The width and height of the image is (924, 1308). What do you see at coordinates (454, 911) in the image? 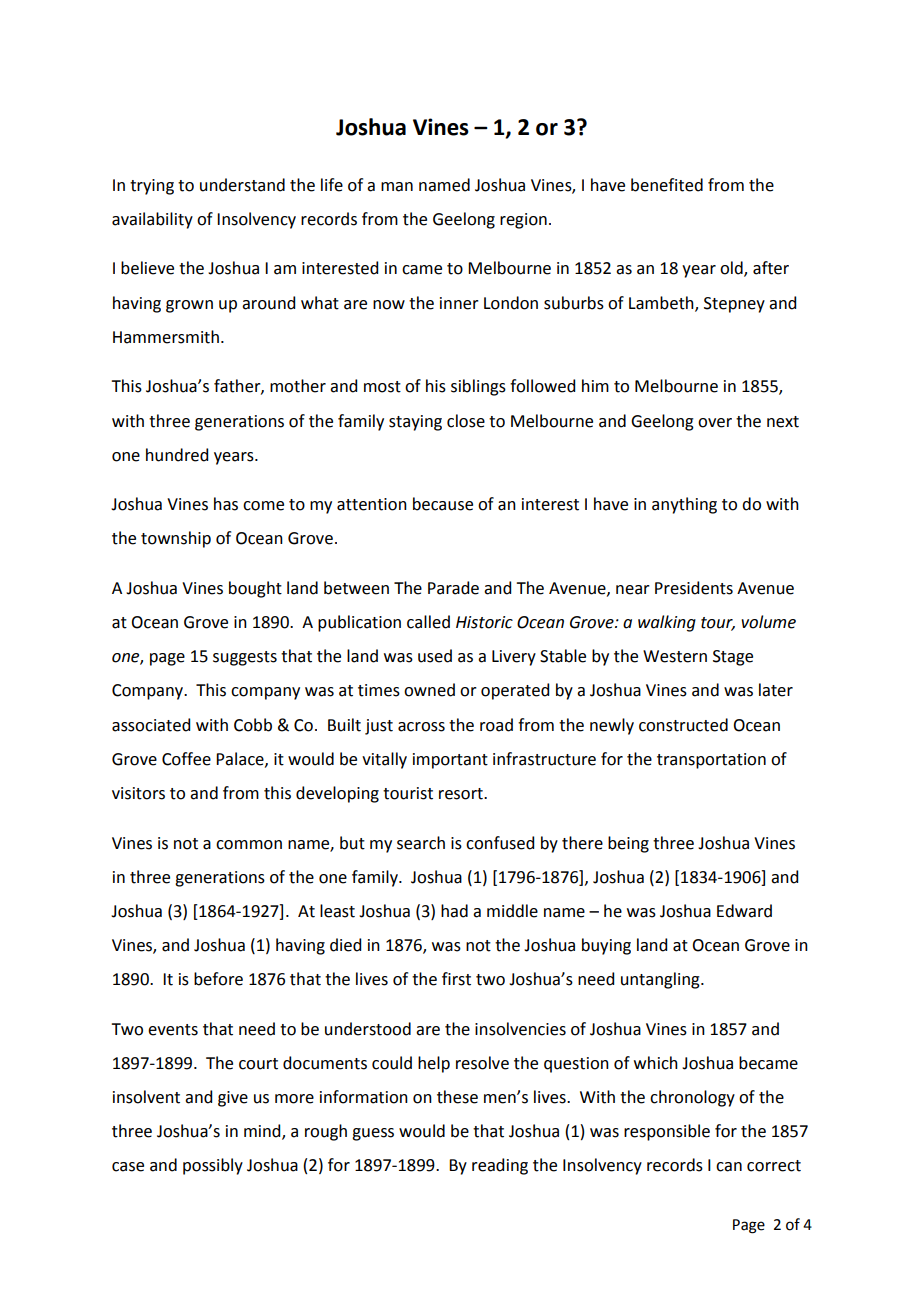
I see `had` at bounding box center [454, 911].
